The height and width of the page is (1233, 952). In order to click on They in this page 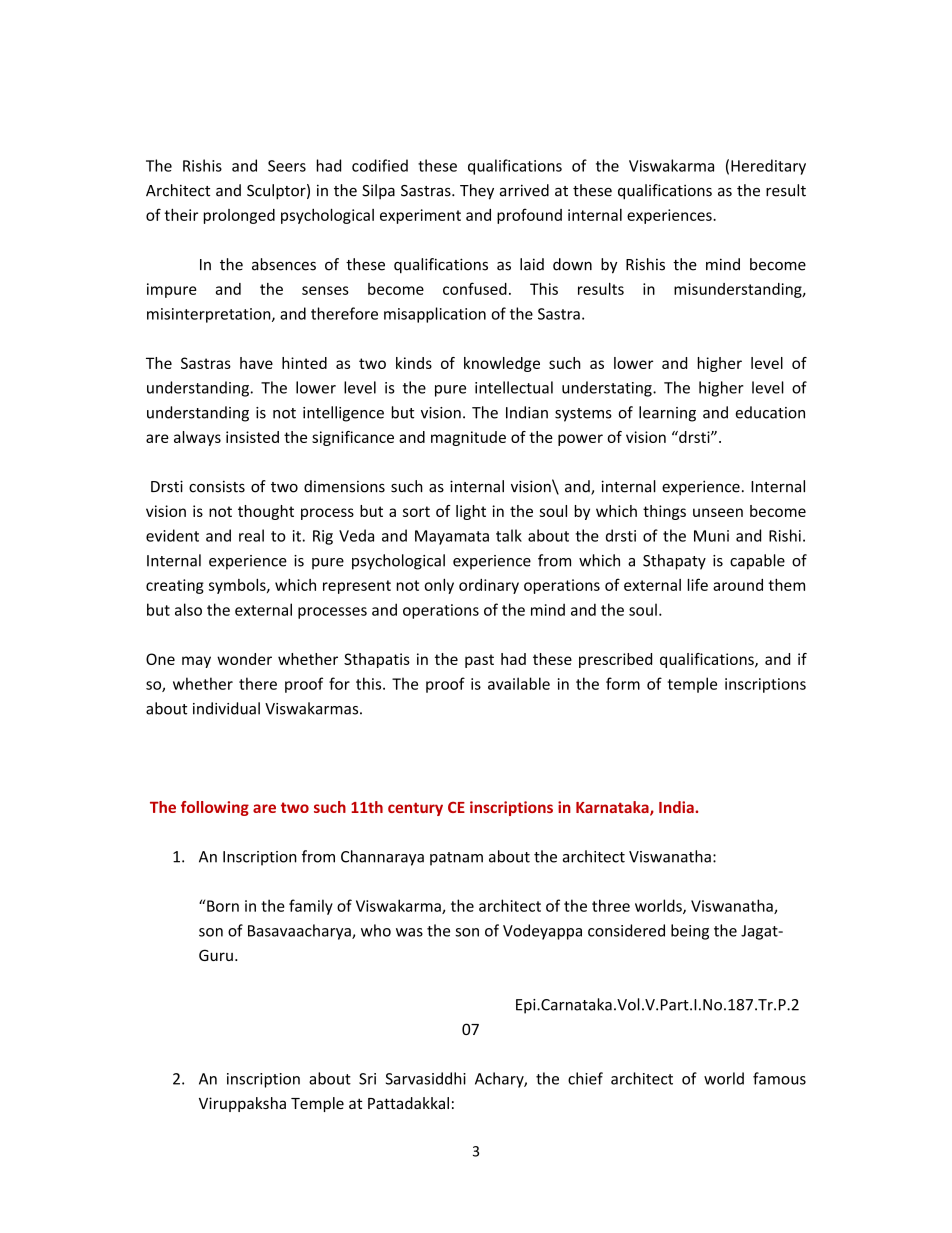, I will do `click(477, 192)`.
